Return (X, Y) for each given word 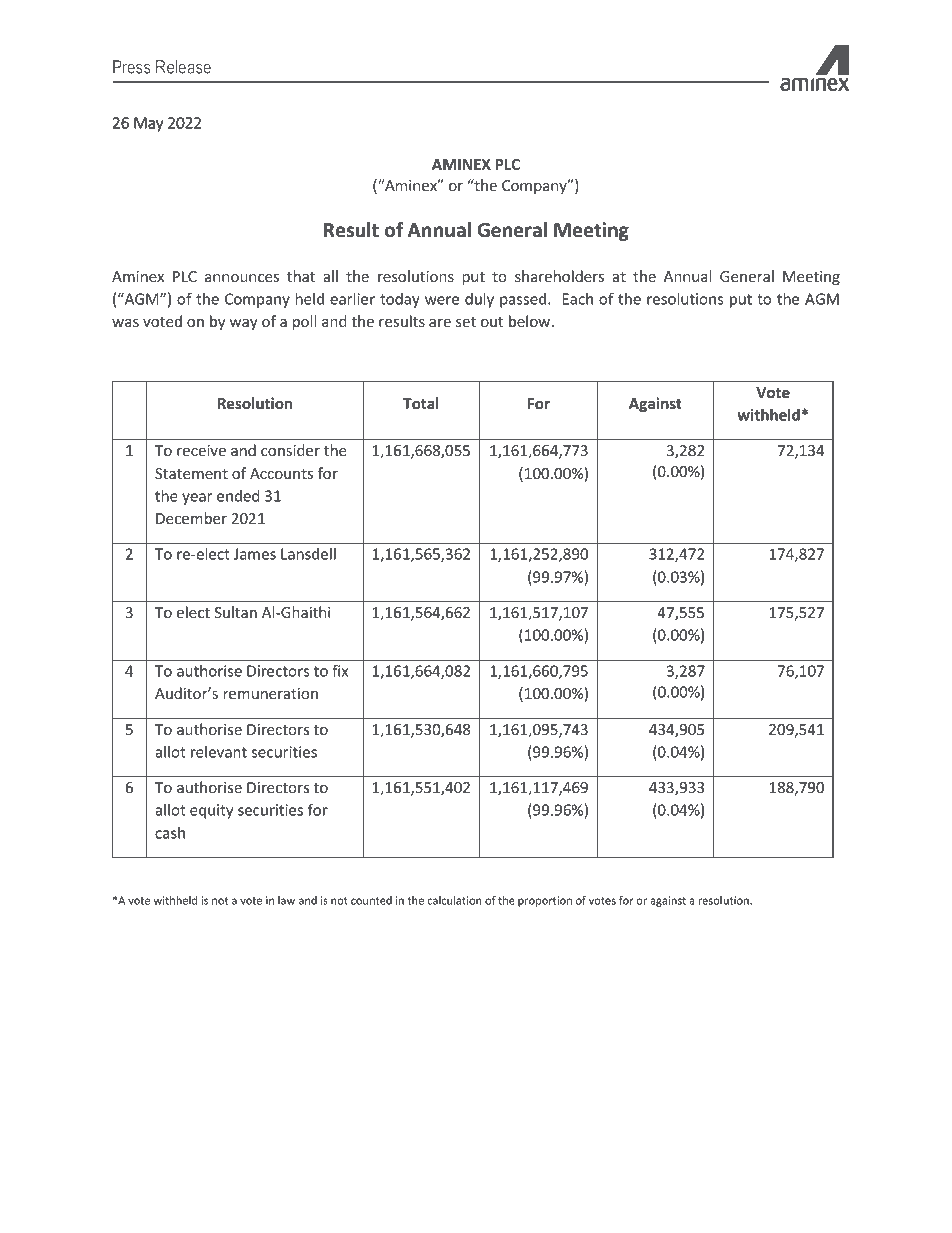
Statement (191, 473)
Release (183, 67)
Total (421, 403)
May (149, 124)
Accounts (281, 473)
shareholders (559, 276)
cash (170, 833)
